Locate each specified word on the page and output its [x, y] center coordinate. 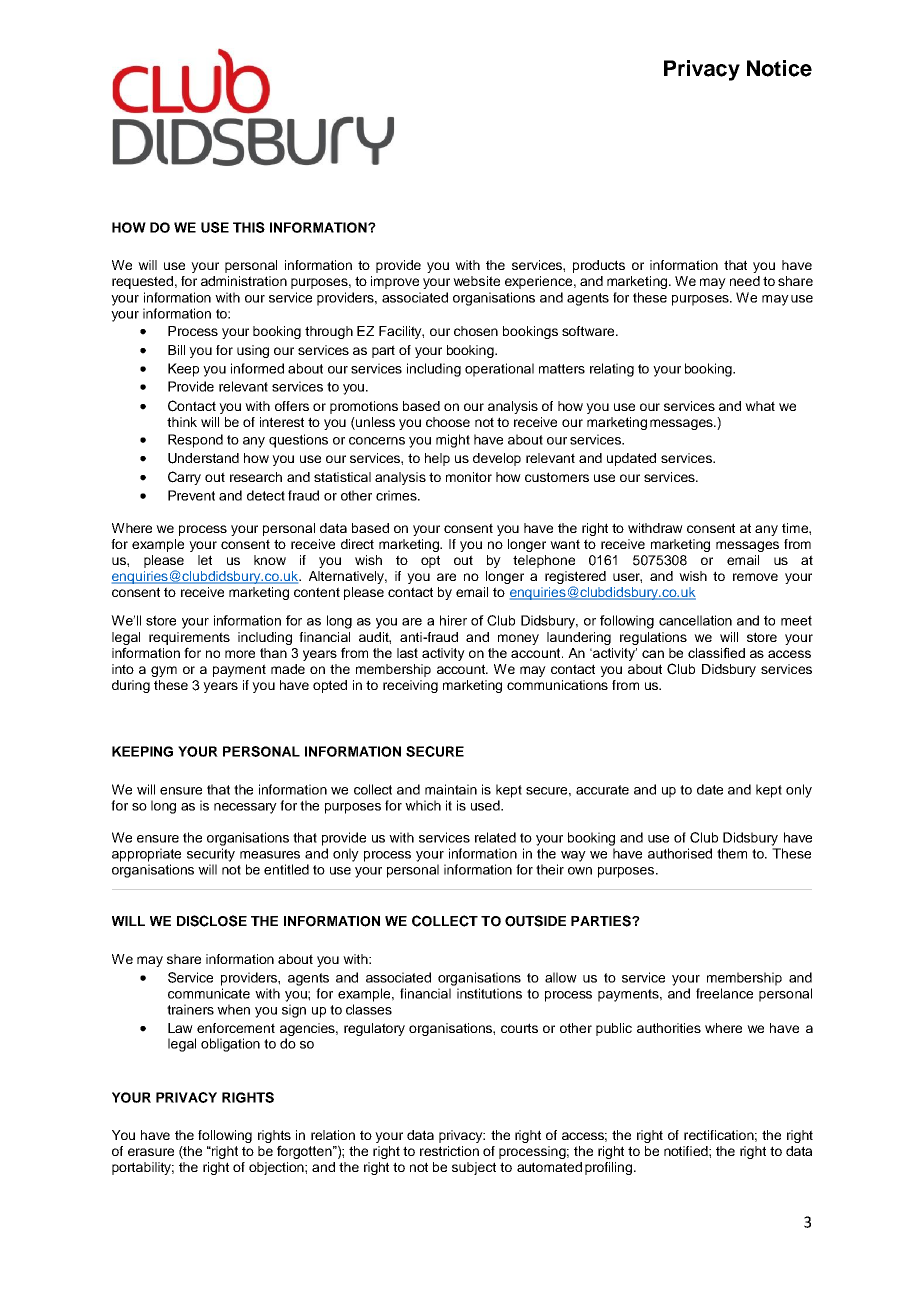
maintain [451, 789]
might [453, 441]
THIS [249, 227]
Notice [779, 68]
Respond [195, 441]
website [476, 281]
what [760, 406]
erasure [151, 1152]
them [732, 853]
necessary [245, 808]
